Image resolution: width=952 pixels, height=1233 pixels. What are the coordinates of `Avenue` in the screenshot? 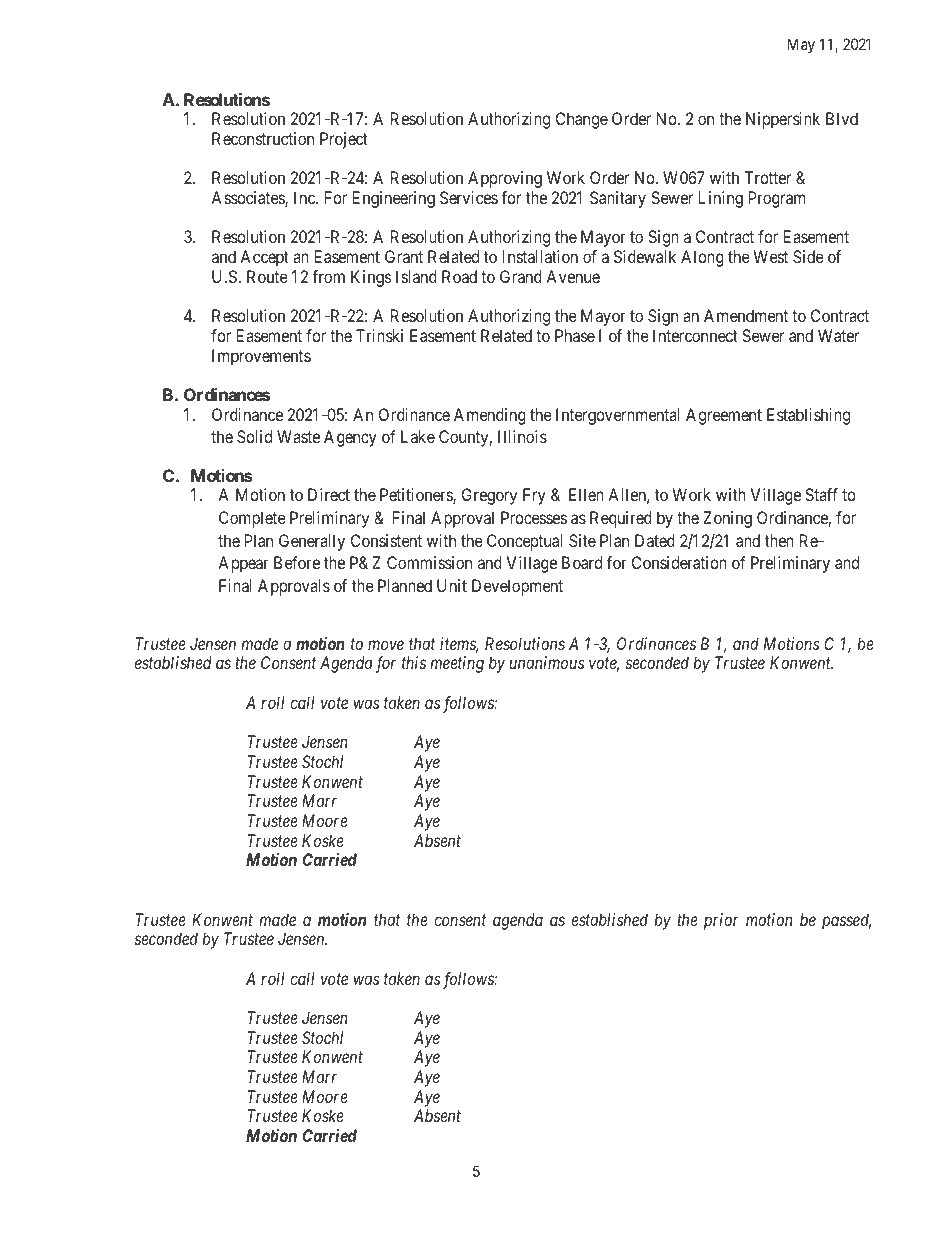 It's located at (573, 276).
